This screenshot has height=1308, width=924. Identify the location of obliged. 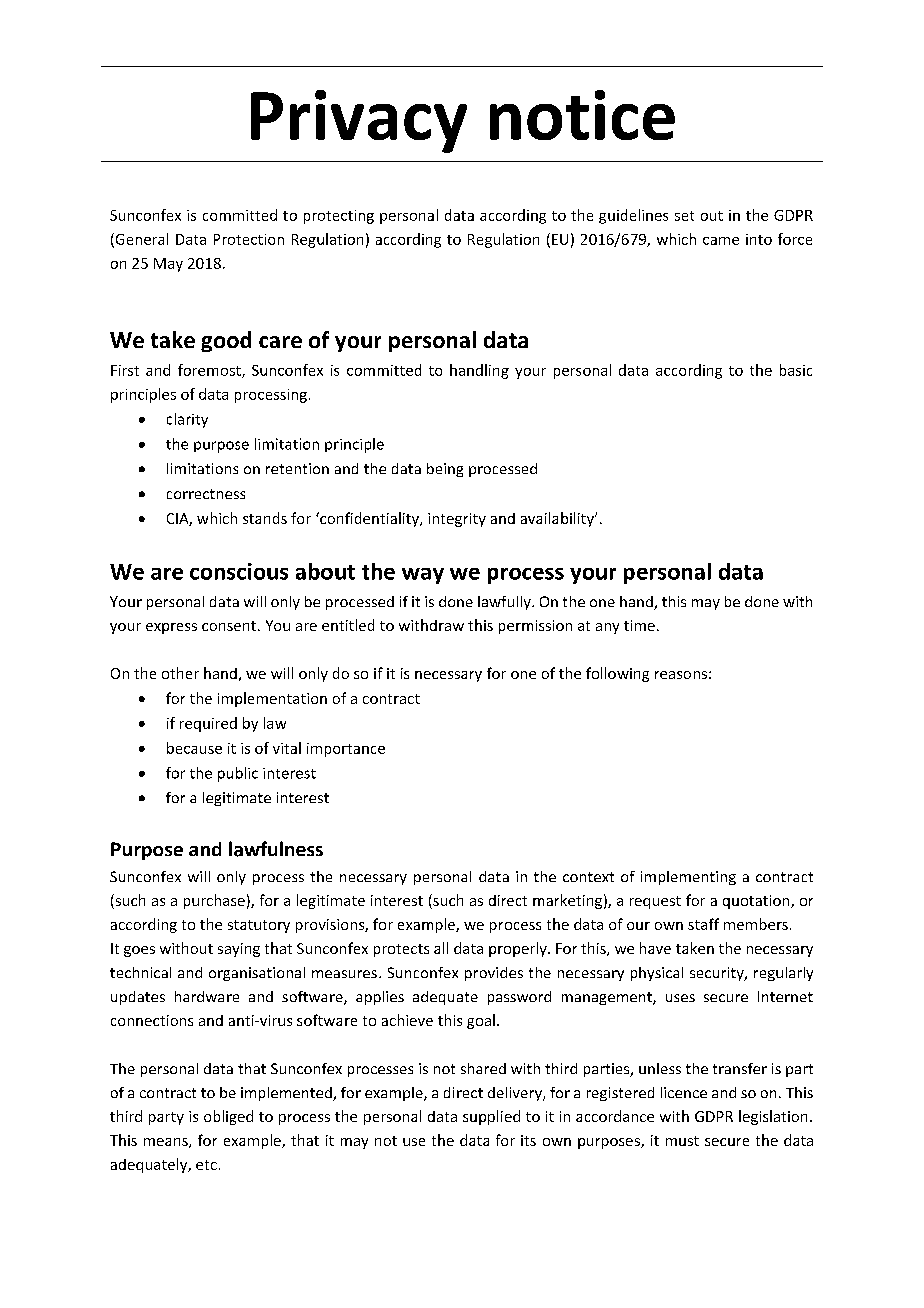
(228, 1117).
